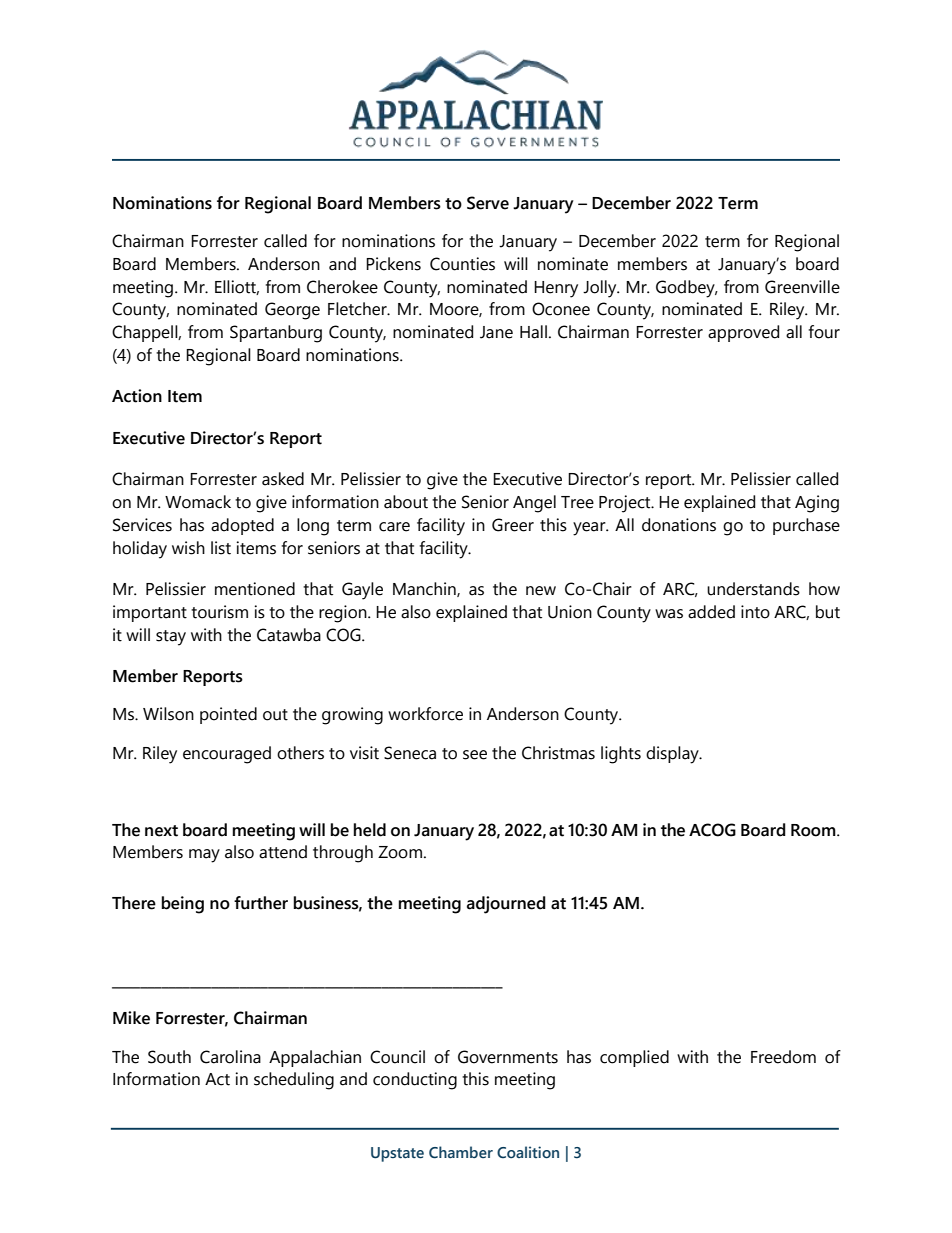 This document has height=1233, width=952. Describe the element at coordinates (802, 287) in the document. I see `Greenville` at that location.
